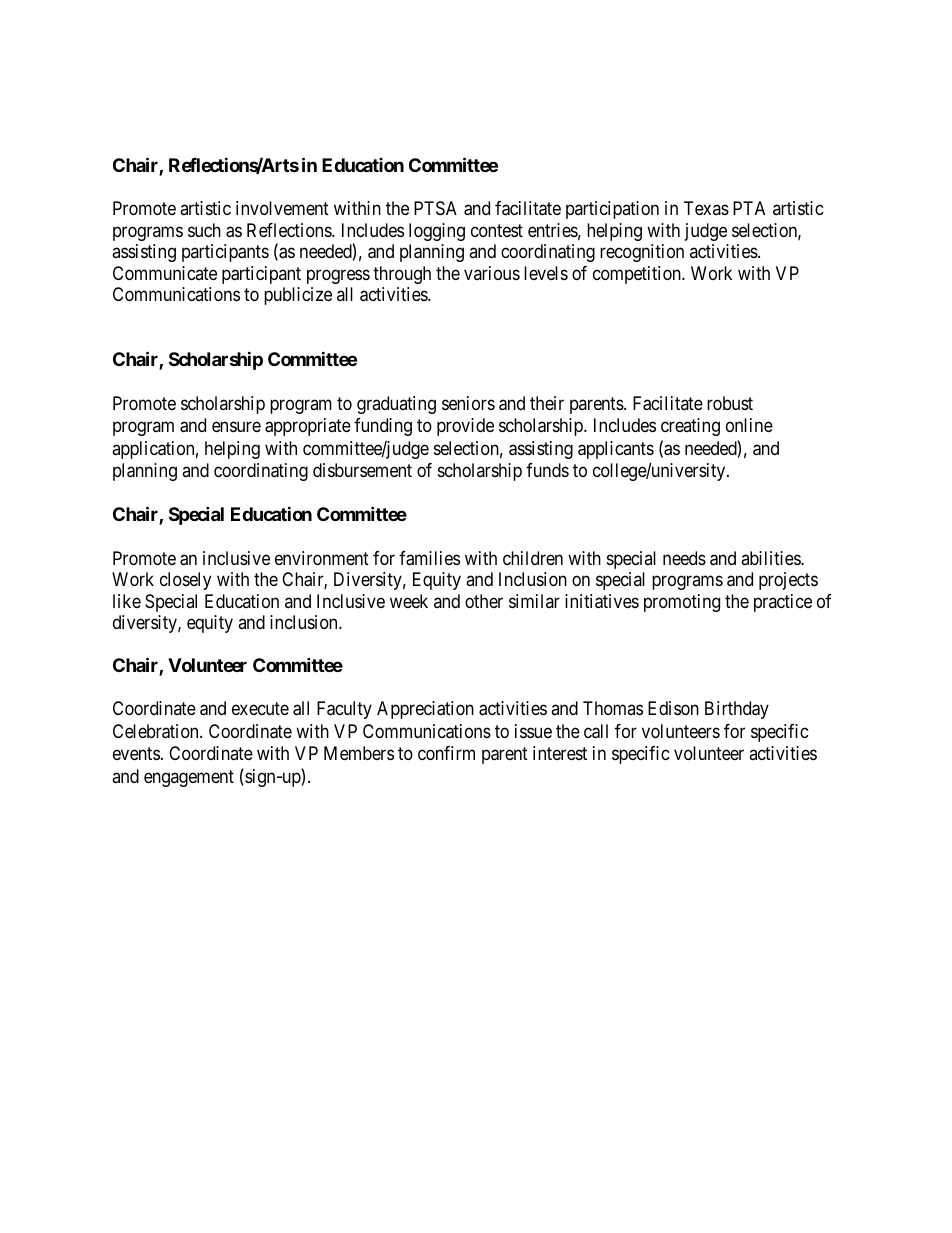  Describe the element at coordinates (706, 208) in the screenshot. I see `Texas` at that location.
